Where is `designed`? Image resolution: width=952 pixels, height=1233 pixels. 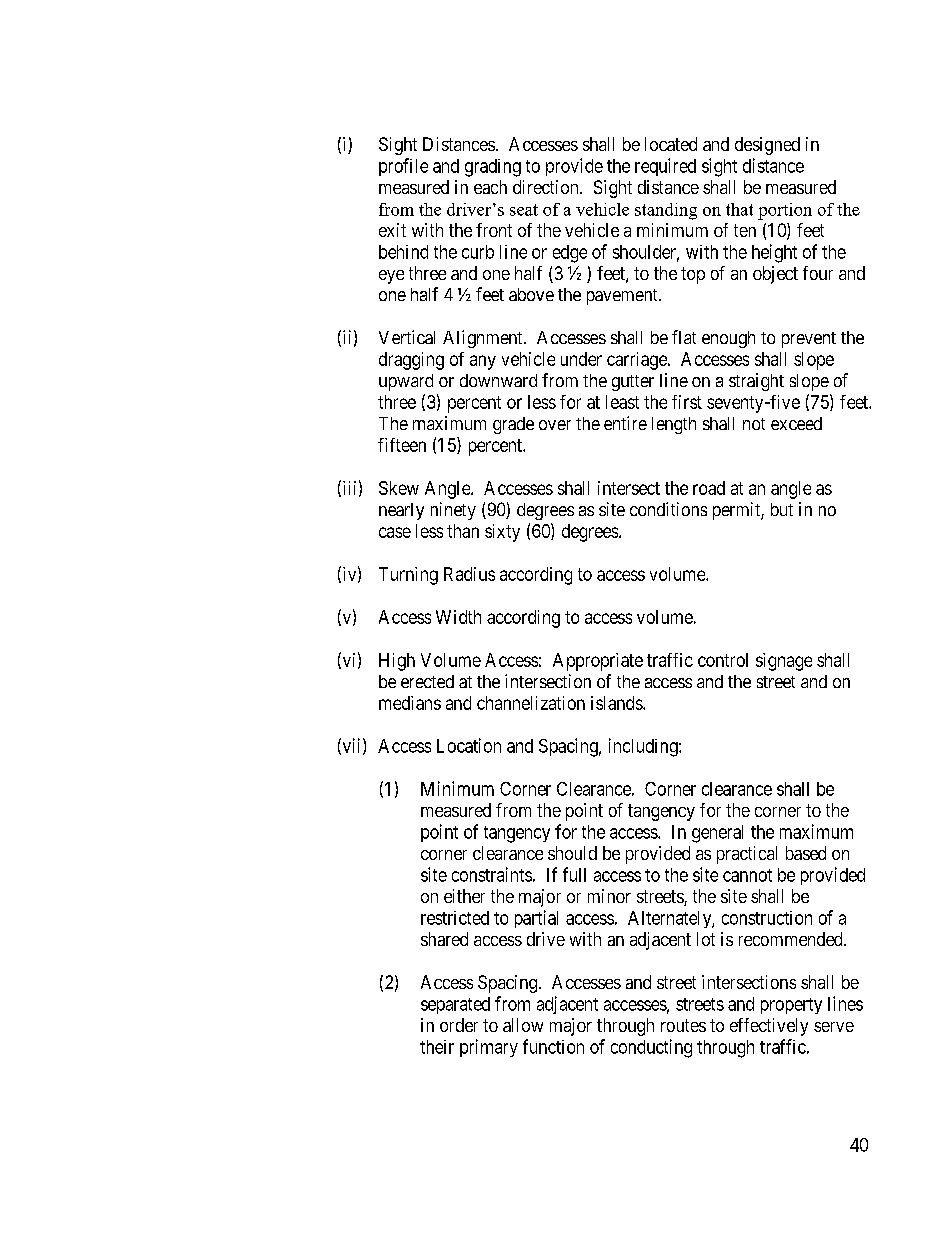
designed is located at coordinates (767, 146).
